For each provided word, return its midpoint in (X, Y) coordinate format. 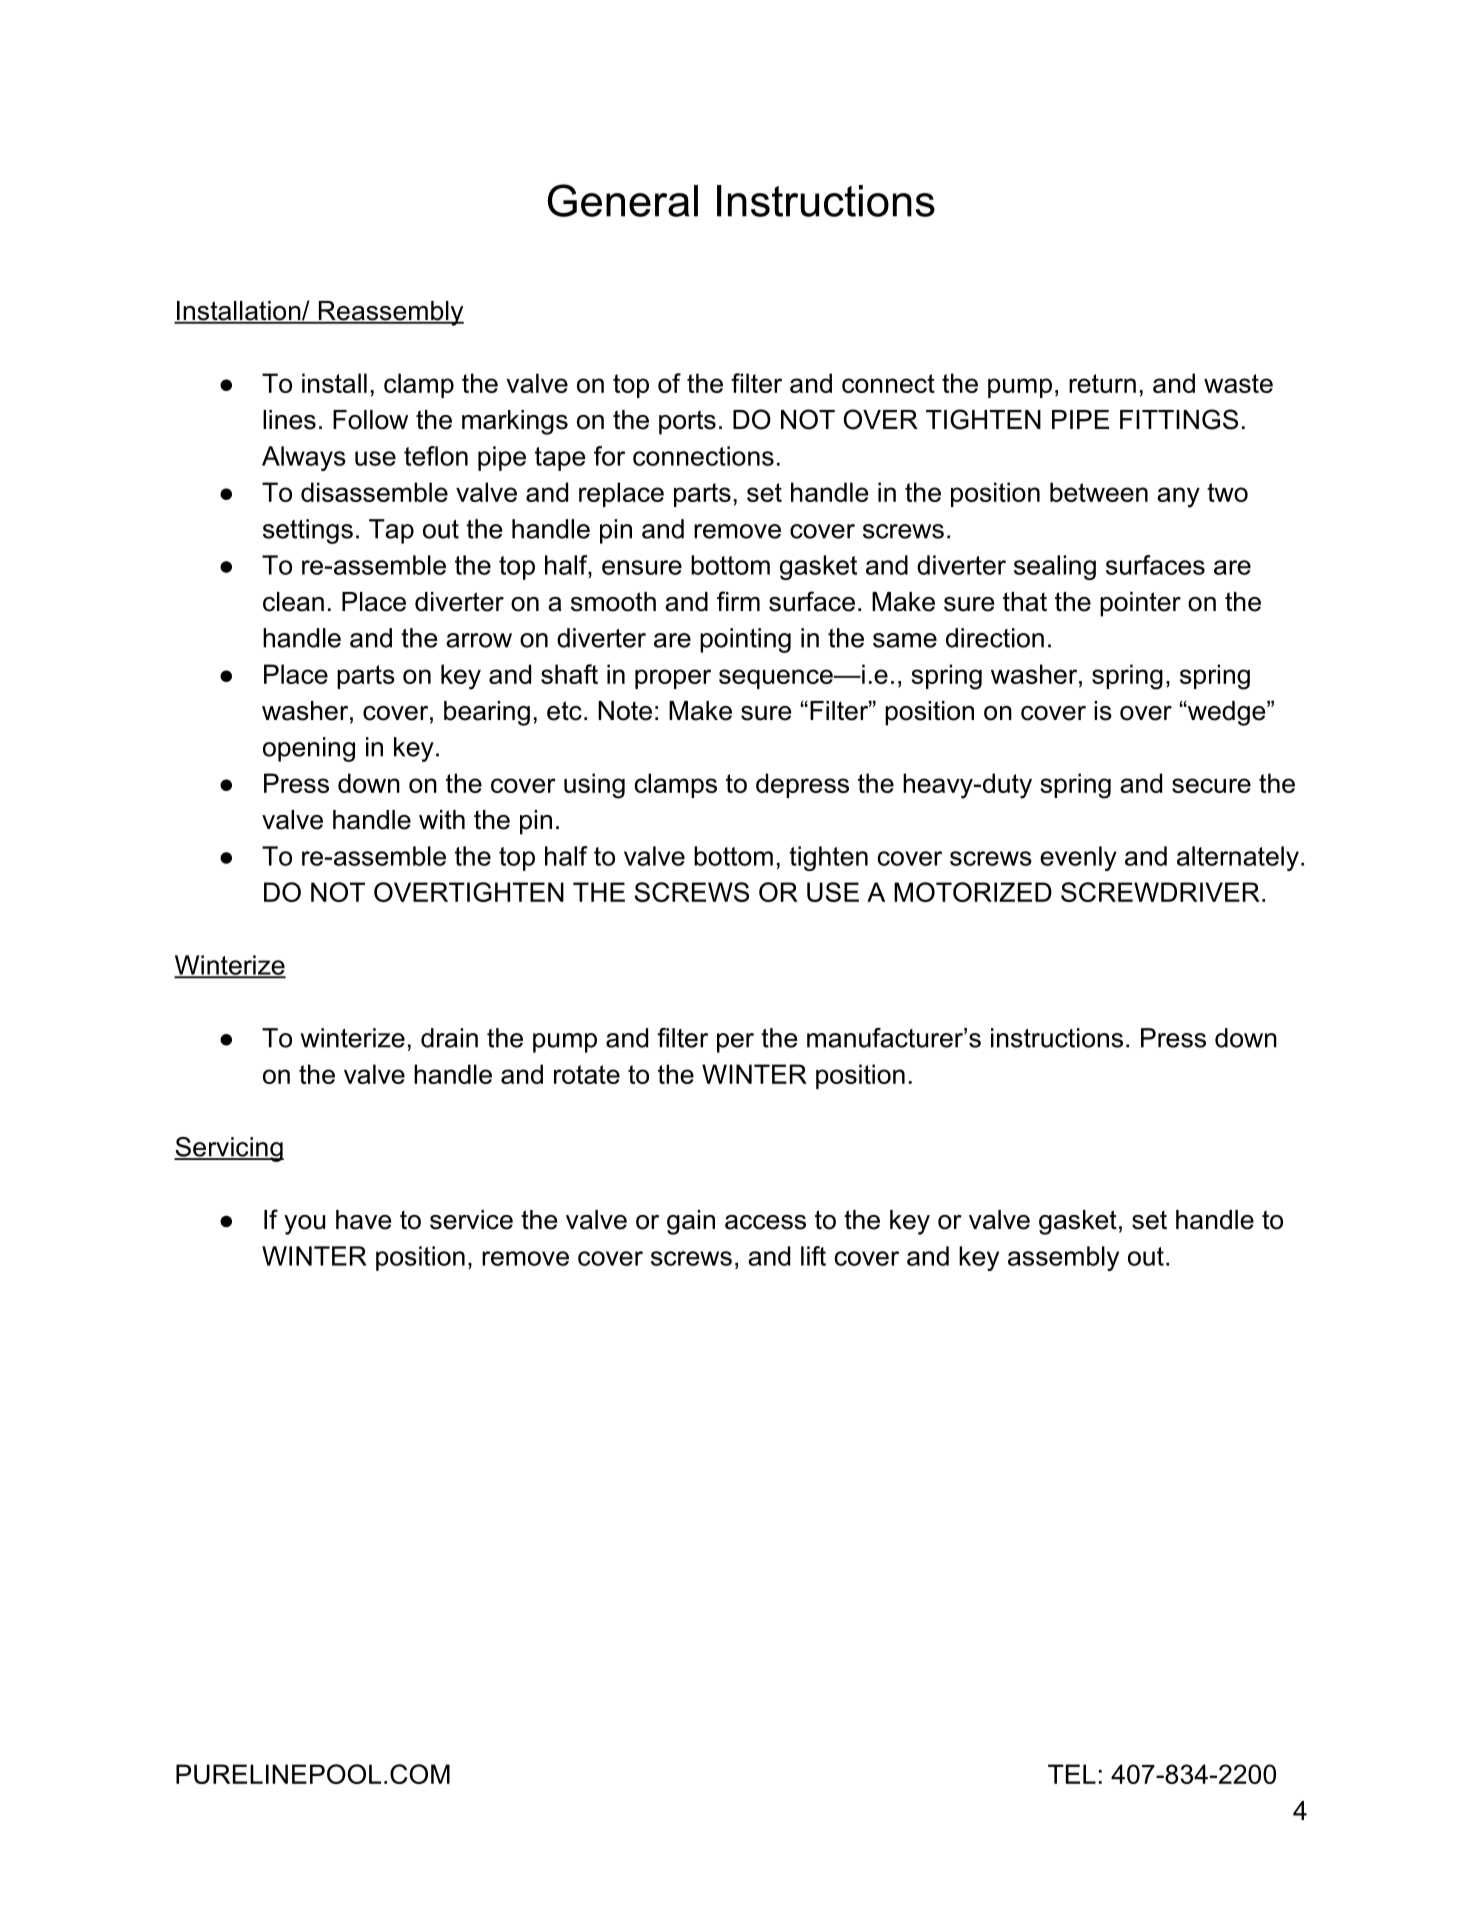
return (1102, 383)
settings (308, 531)
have (363, 1220)
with (442, 819)
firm (738, 601)
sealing (1055, 567)
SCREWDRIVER (1160, 892)
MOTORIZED (973, 892)
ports (687, 422)
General (623, 200)
